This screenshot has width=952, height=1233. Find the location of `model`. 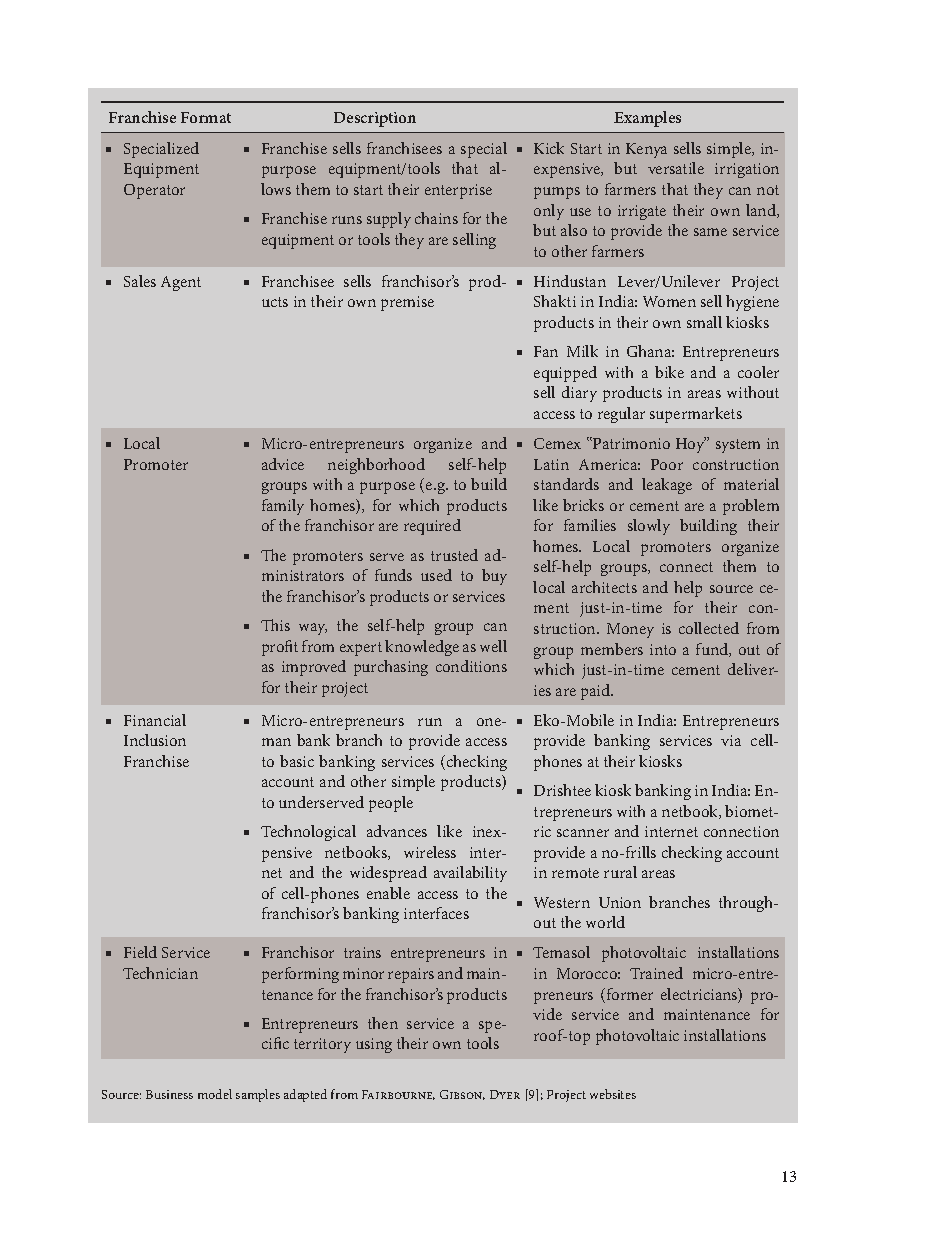

model is located at coordinates (215, 1094).
